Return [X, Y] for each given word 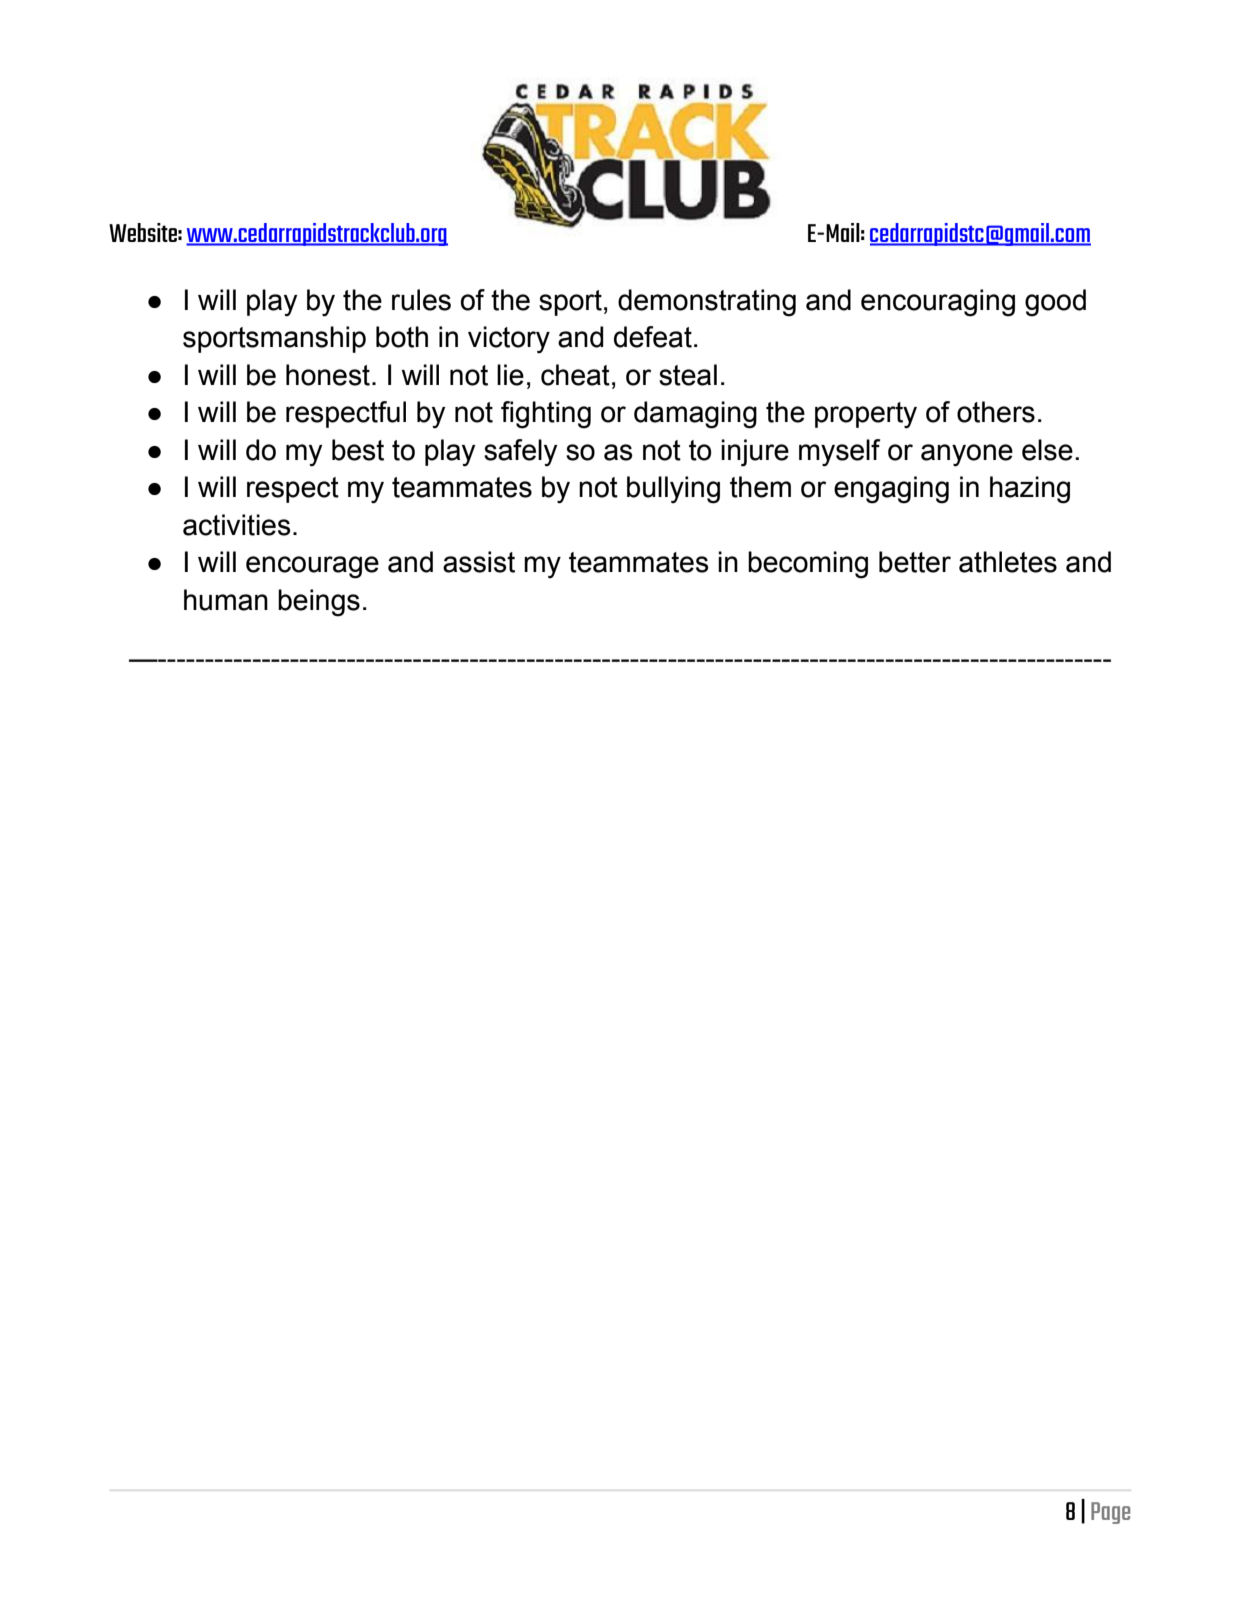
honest [328, 375]
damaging [695, 415]
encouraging [938, 303]
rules [421, 300]
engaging [891, 490]
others [996, 412]
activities [237, 525]
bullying [673, 490]
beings [319, 603]
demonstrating [707, 303]
